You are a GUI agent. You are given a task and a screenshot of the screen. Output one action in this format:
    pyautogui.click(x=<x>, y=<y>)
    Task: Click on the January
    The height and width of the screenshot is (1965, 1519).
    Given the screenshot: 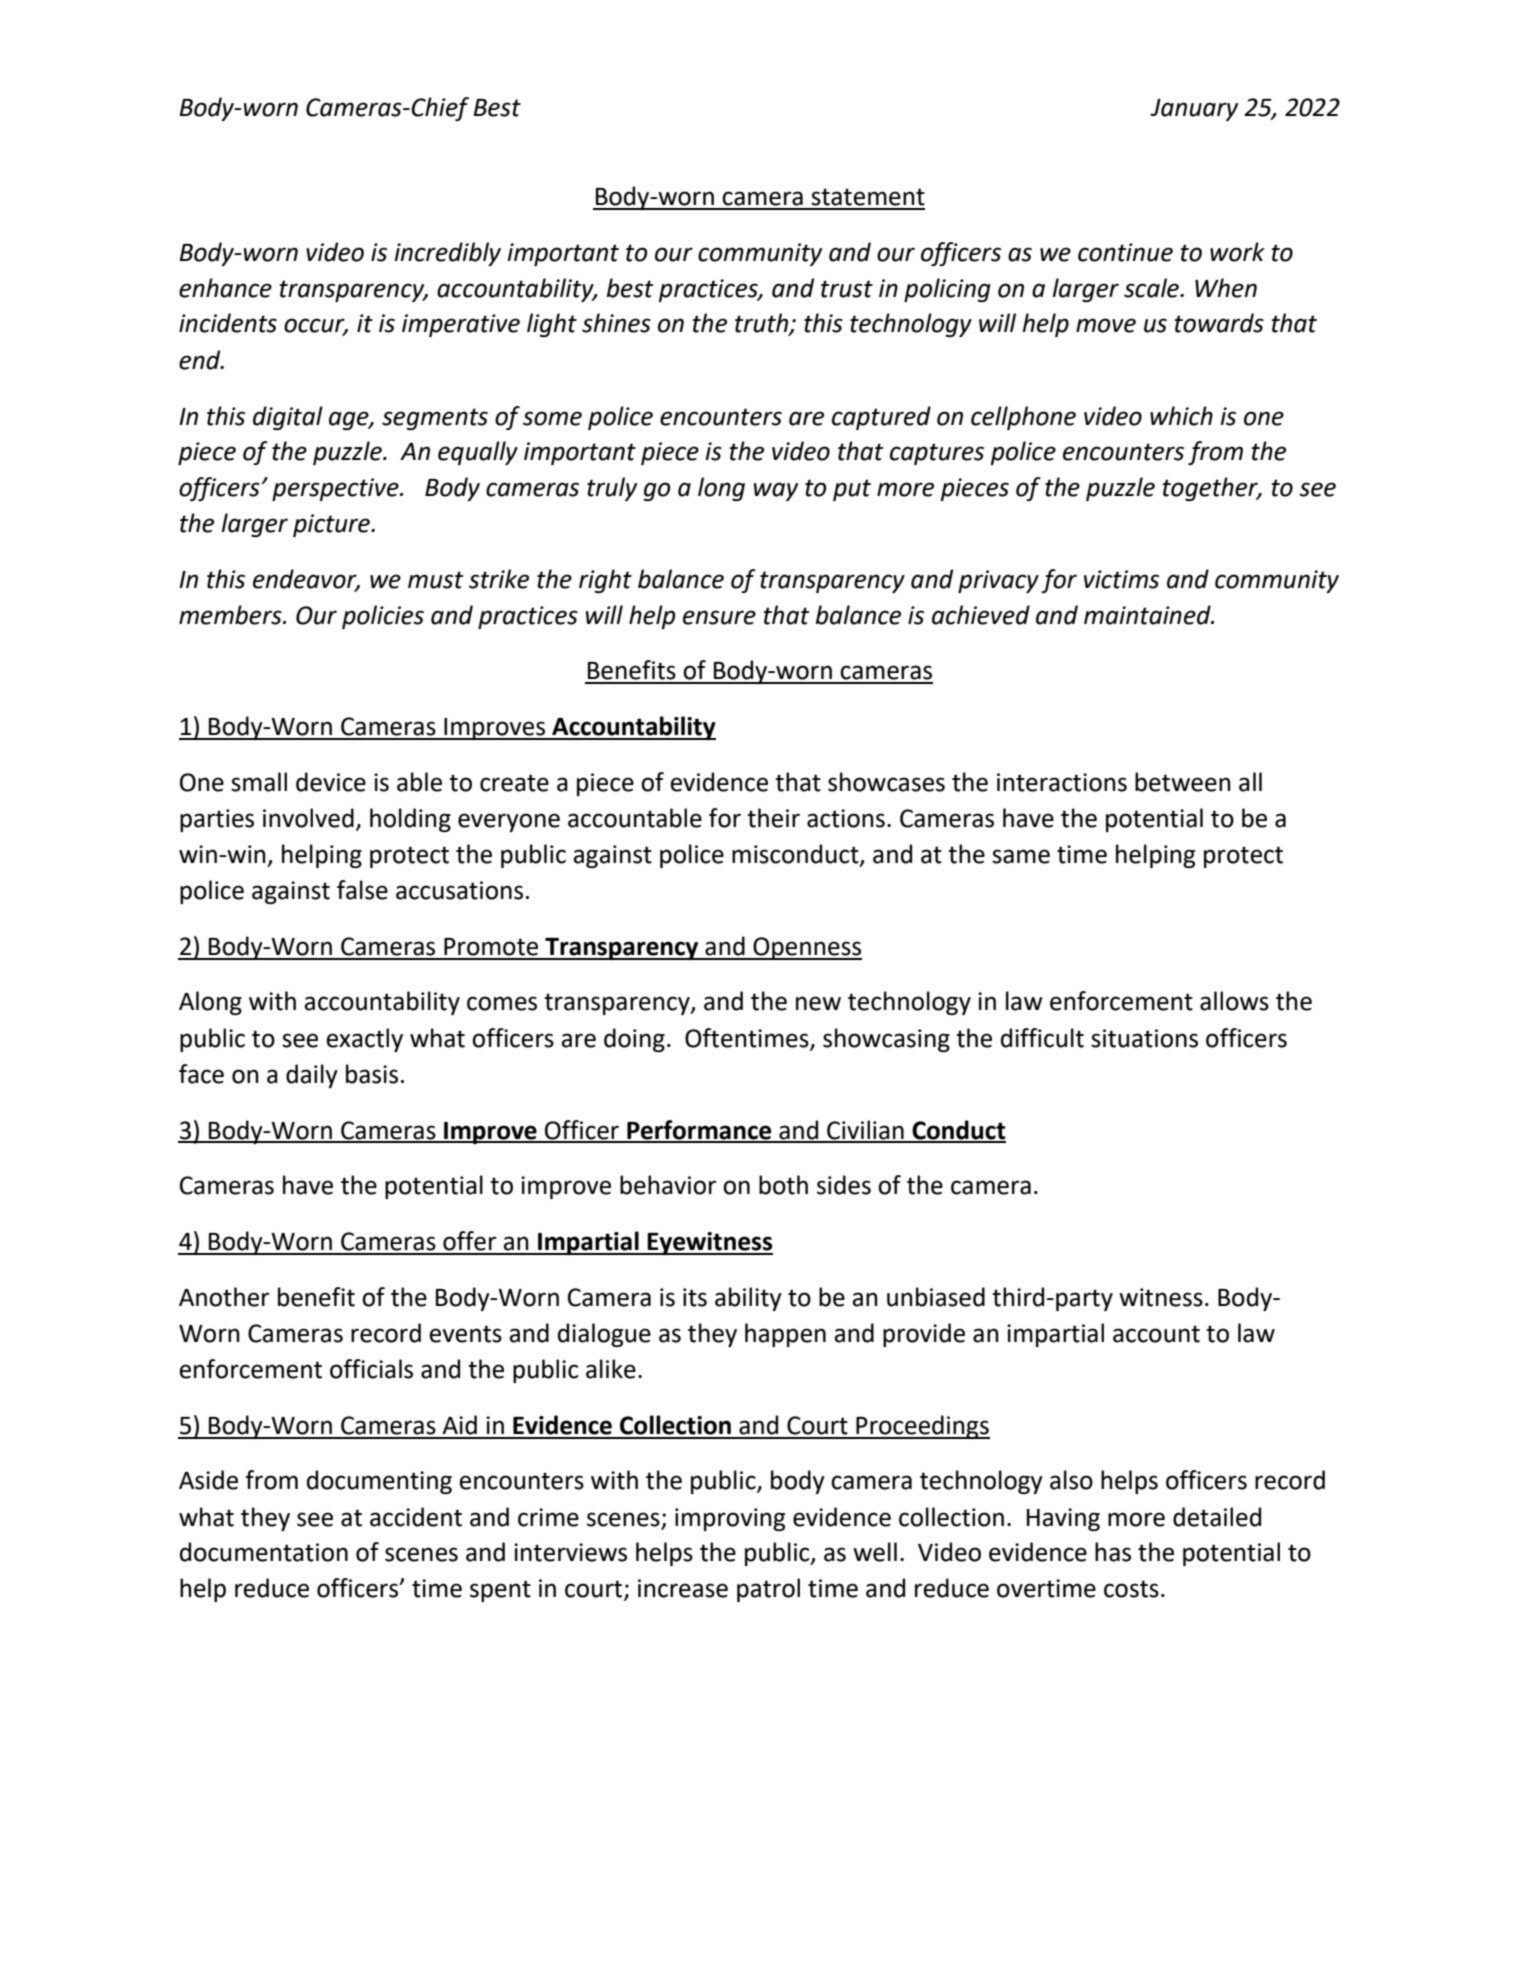 What is the action you would take?
    pyautogui.click(x=1194, y=110)
